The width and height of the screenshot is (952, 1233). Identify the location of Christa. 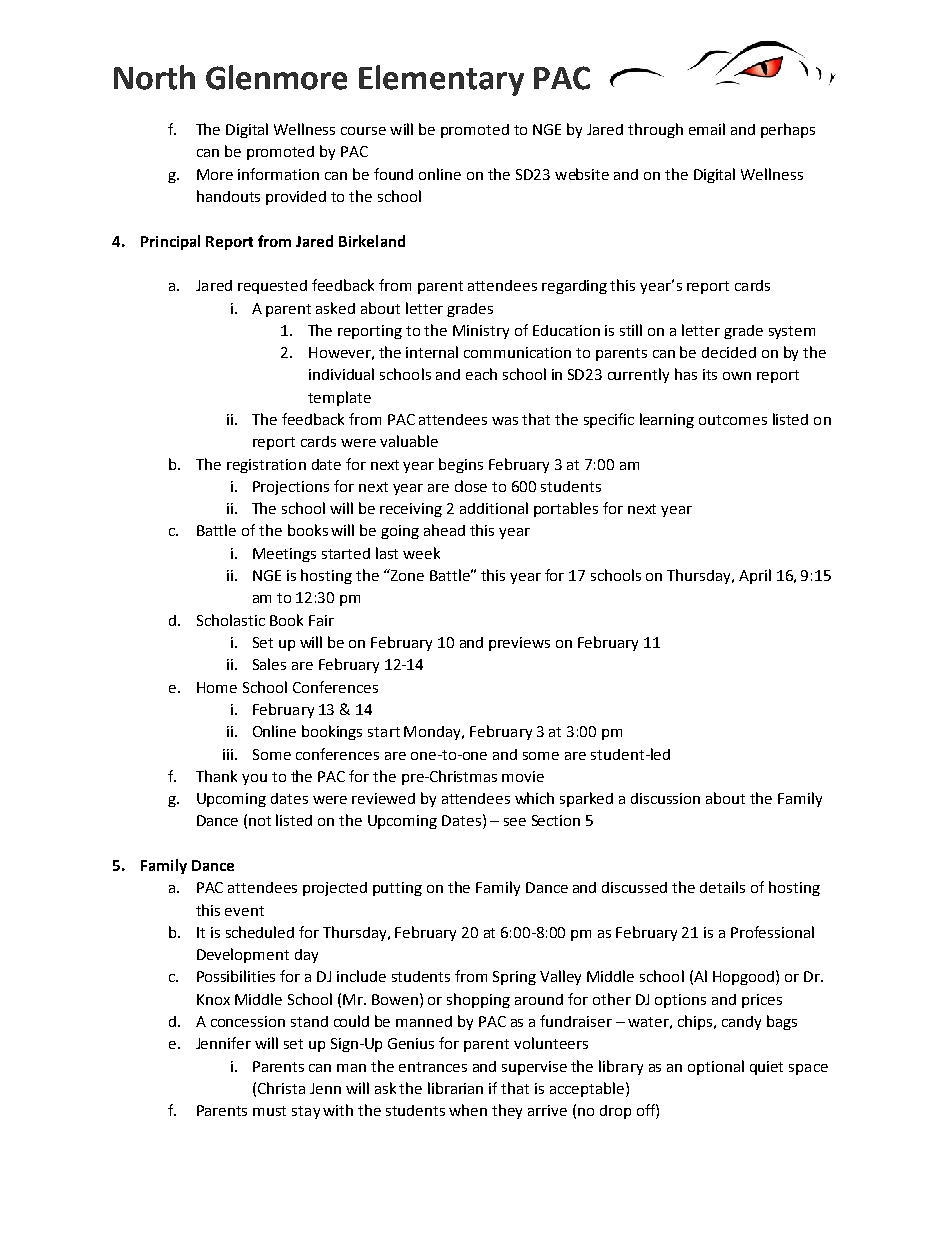
(281, 1088).
